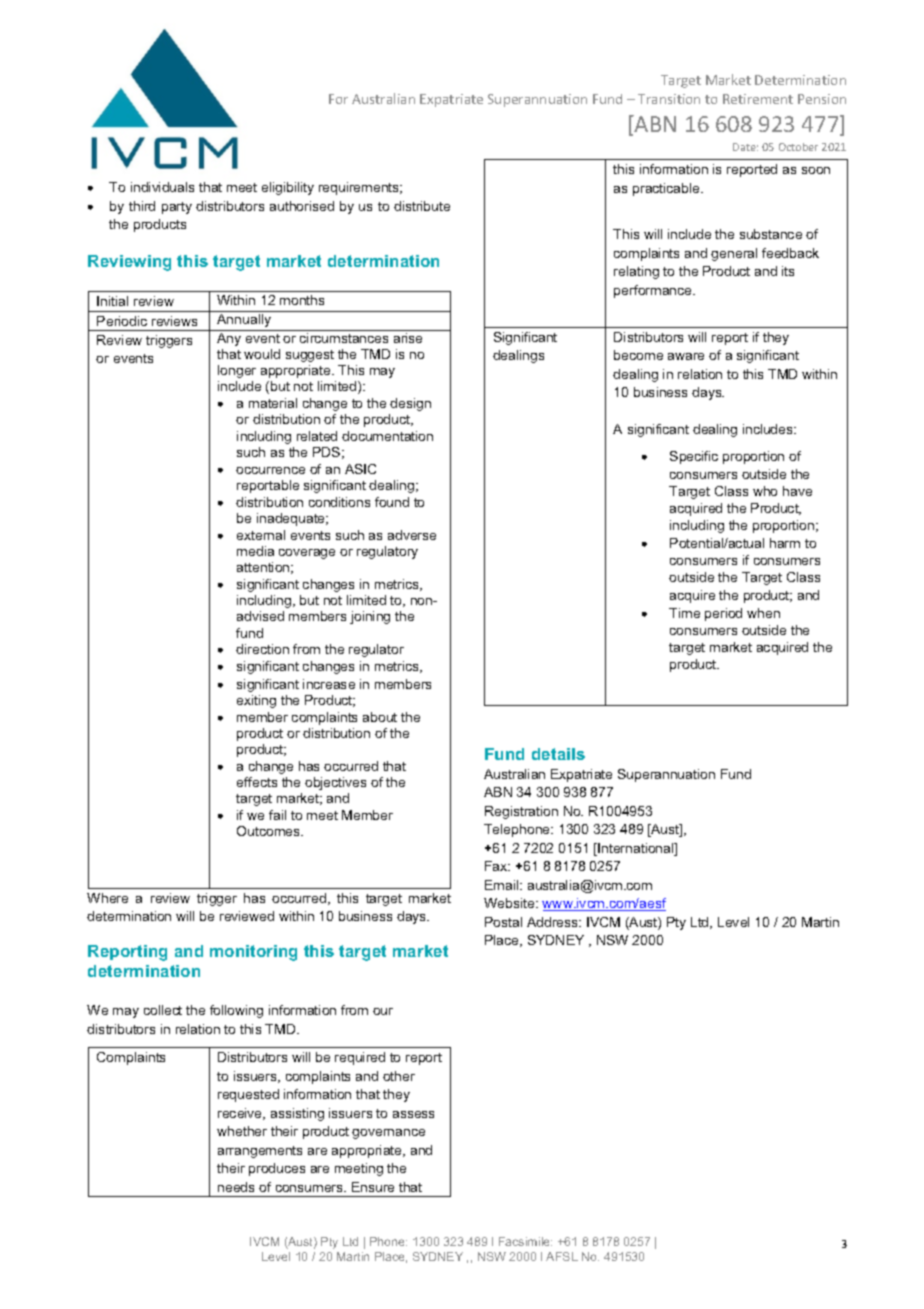  What do you see at coordinates (497, 866) in the screenshot?
I see `Fax` at bounding box center [497, 866].
